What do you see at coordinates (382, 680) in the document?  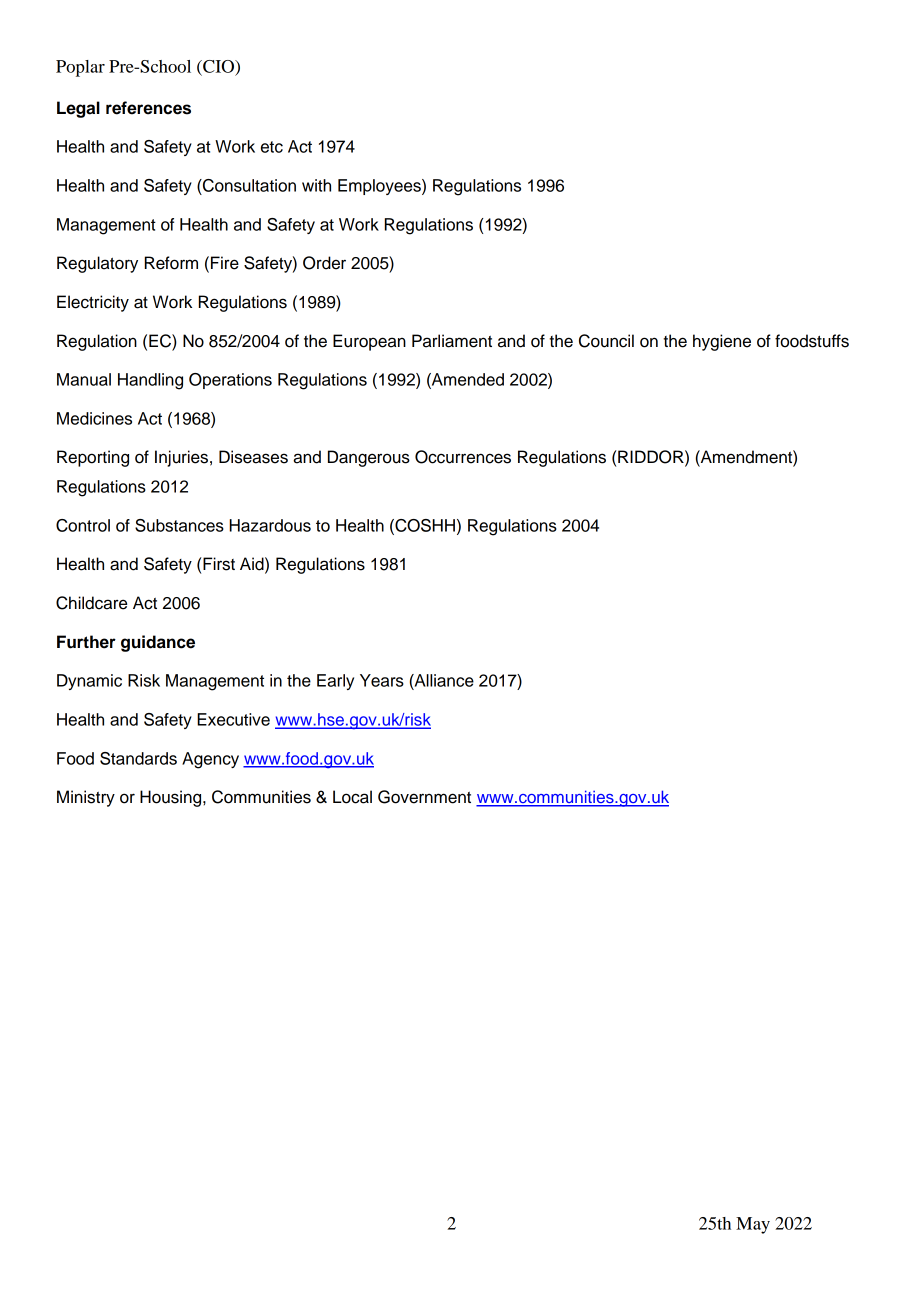 I see `Years` at bounding box center [382, 680].
